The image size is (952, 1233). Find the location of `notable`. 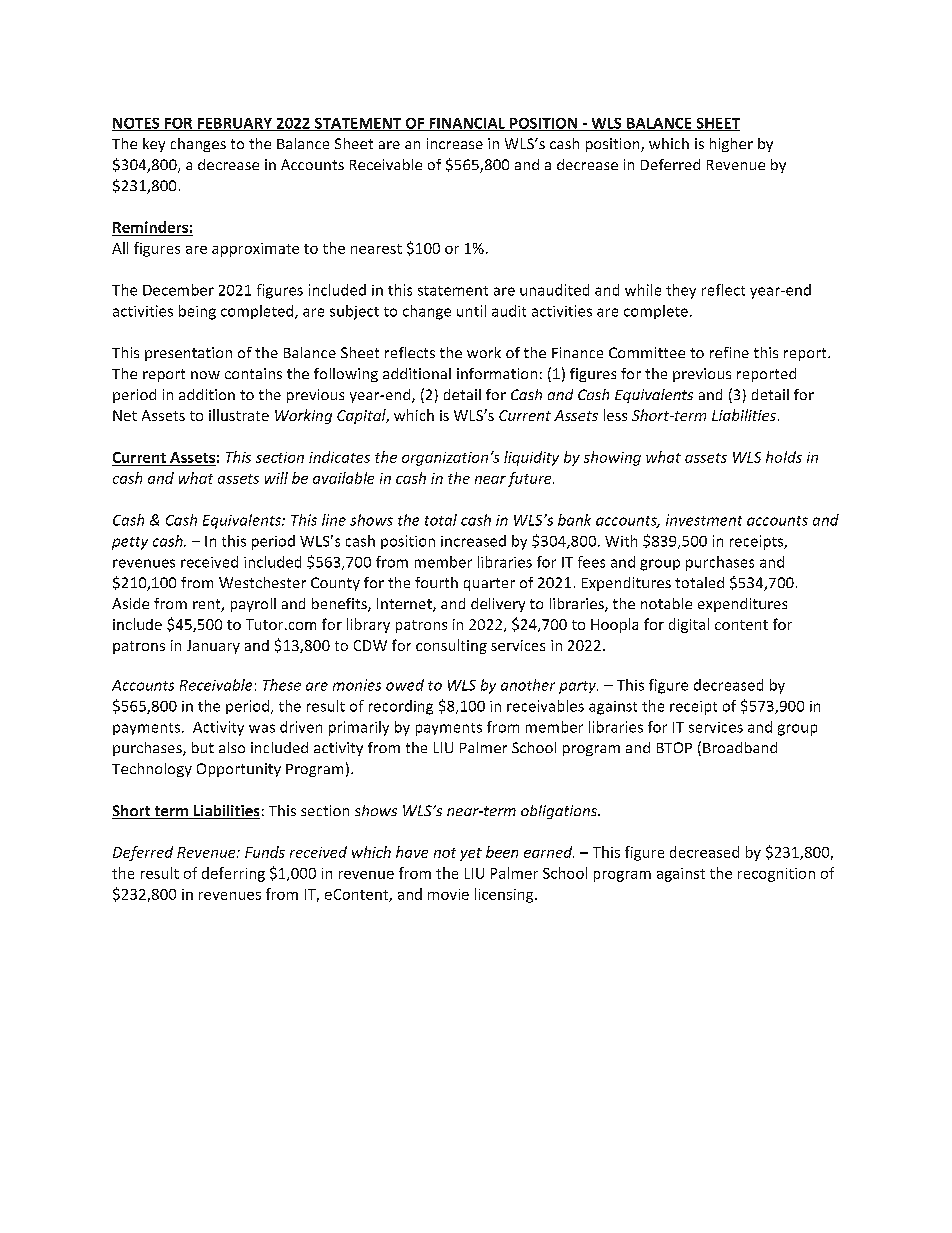

notable is located at coordinates (666, 603).
